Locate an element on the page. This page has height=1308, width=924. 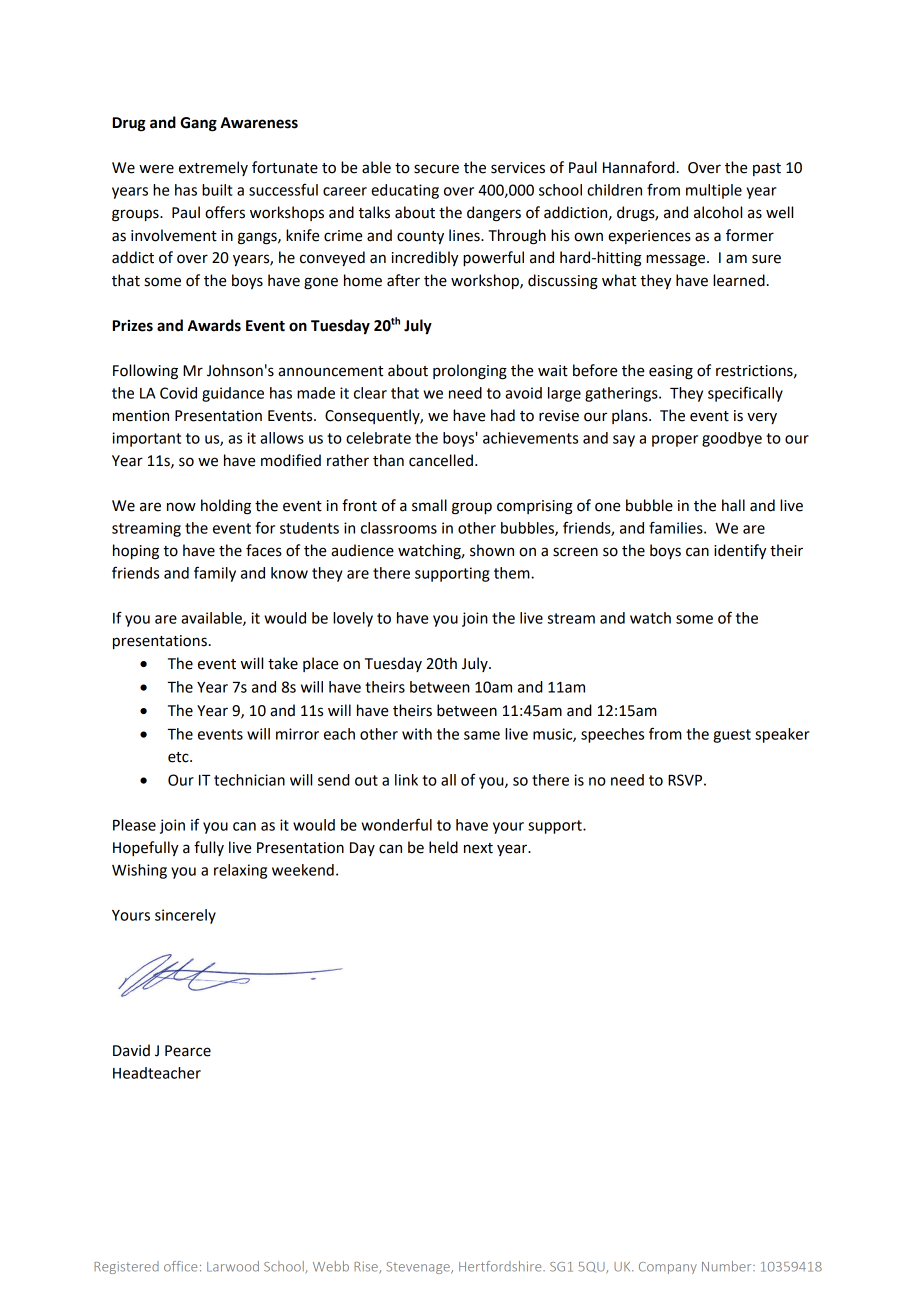
multiple is located at coordinates (714, 191).
